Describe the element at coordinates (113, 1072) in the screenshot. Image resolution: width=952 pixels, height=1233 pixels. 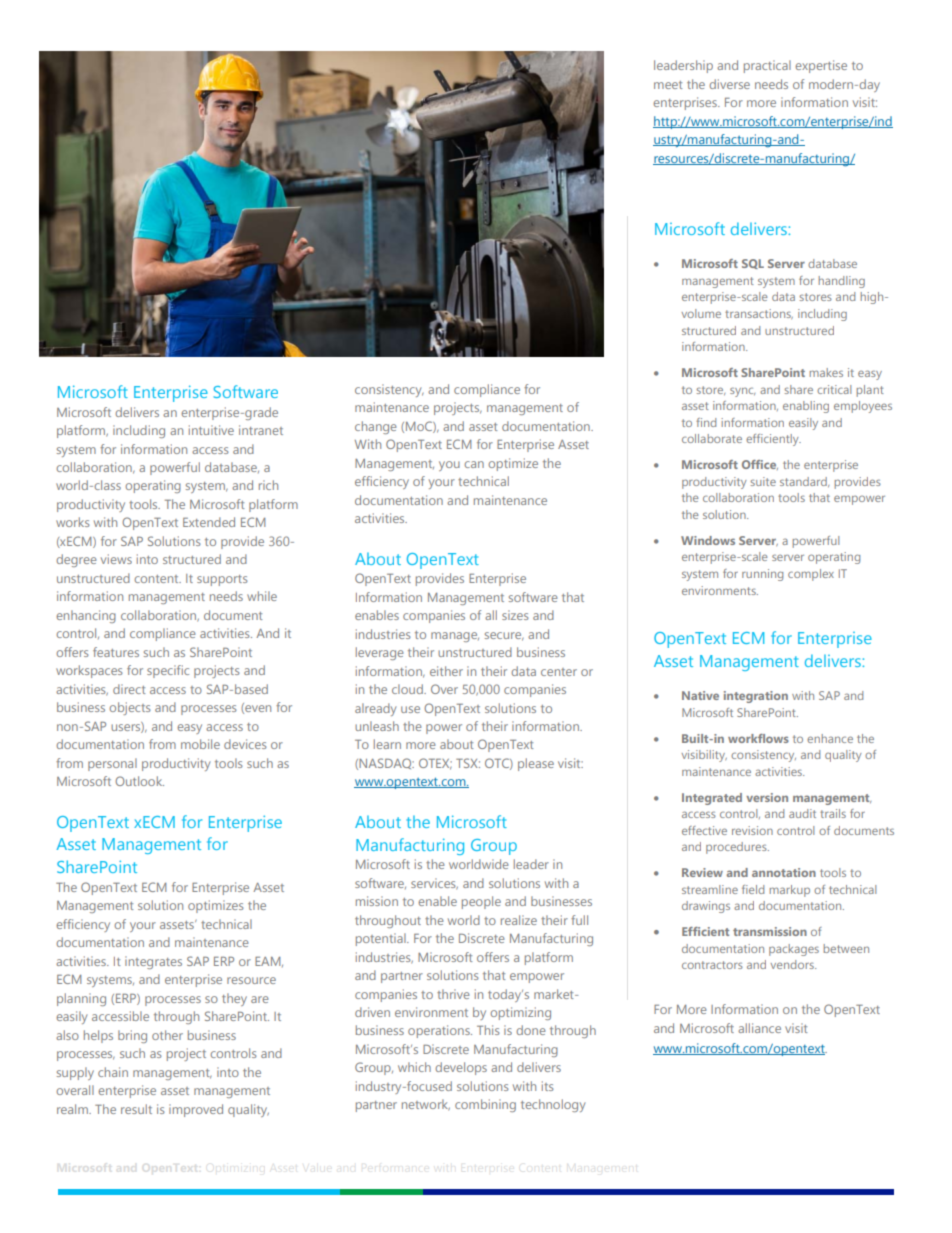
I see `chain` at that location.
